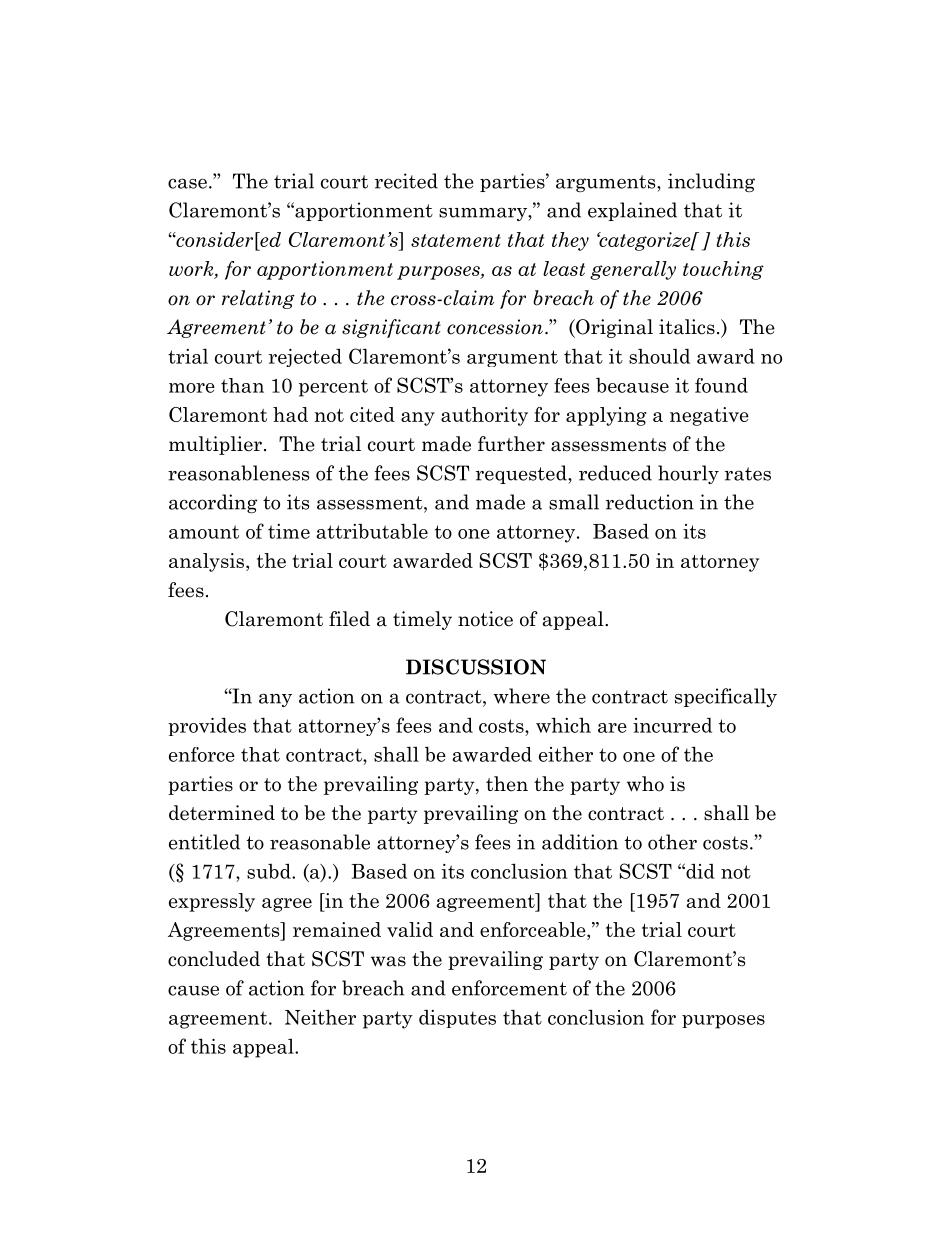 The image size is (952, 1233). Describe the element at coordinates (207, 726) in the image. I see `provides` at that location.
